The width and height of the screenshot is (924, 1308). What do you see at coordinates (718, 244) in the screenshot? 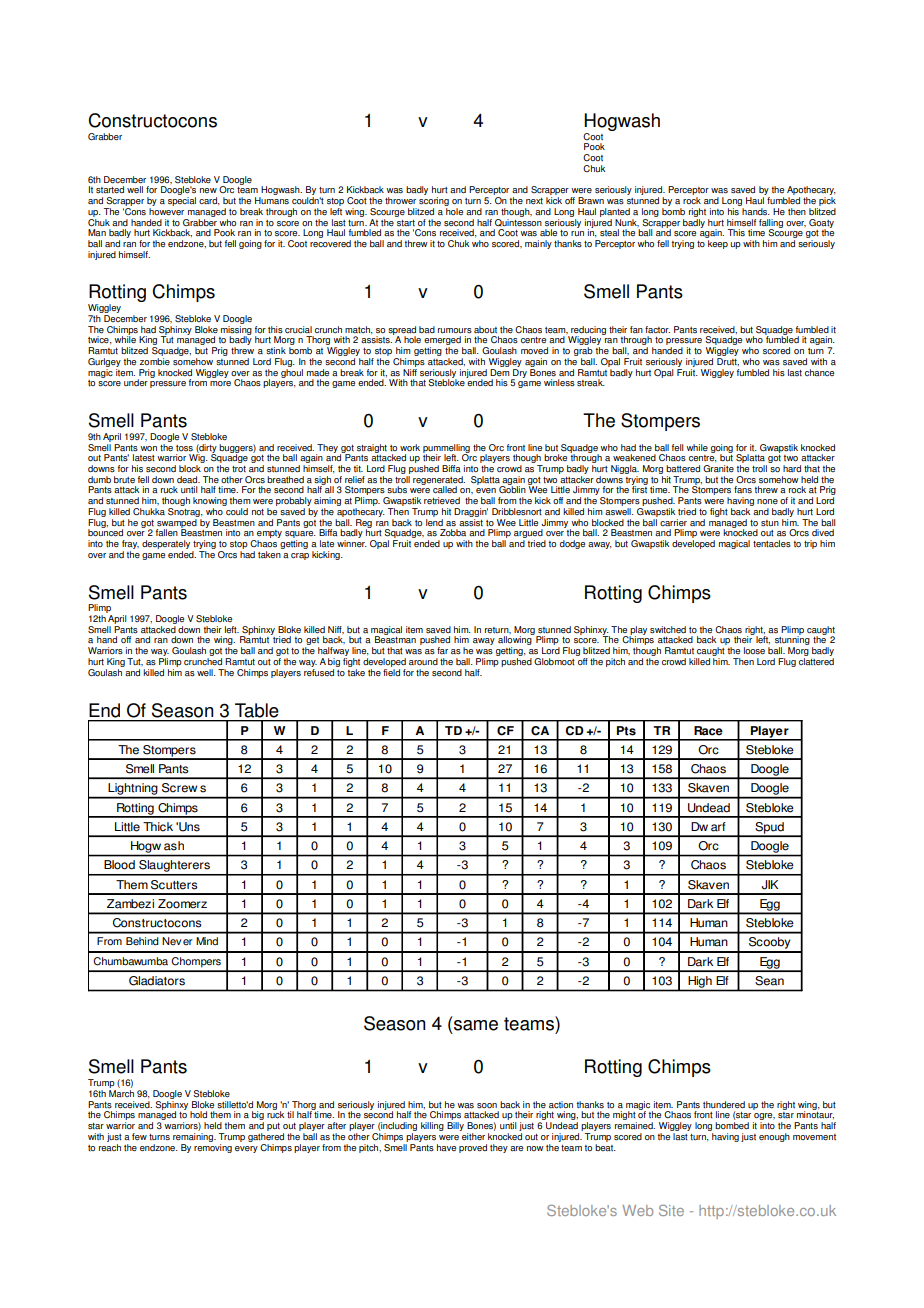
I see `keep` at bounding box center [718, 244].
